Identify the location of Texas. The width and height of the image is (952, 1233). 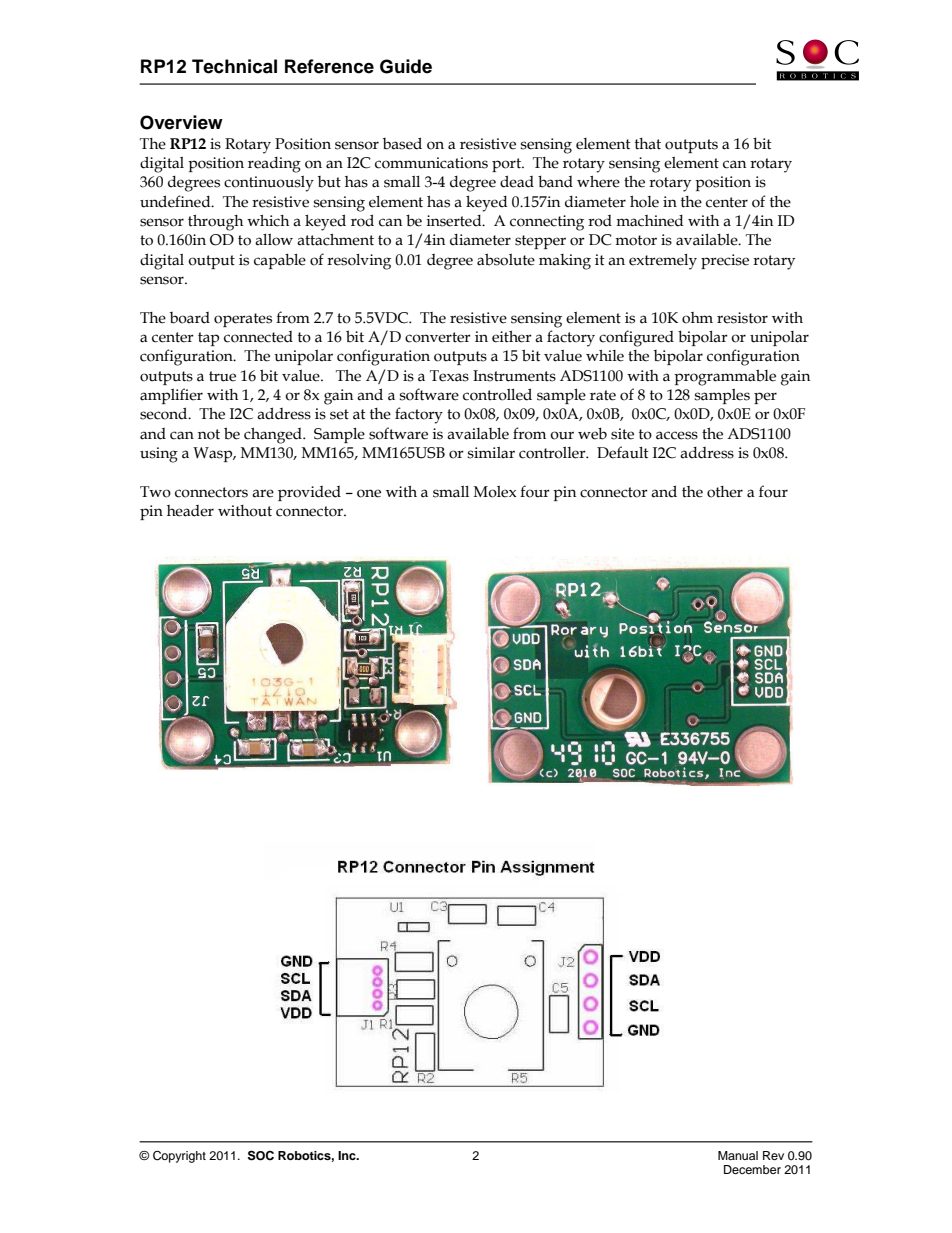
(449, 376).
